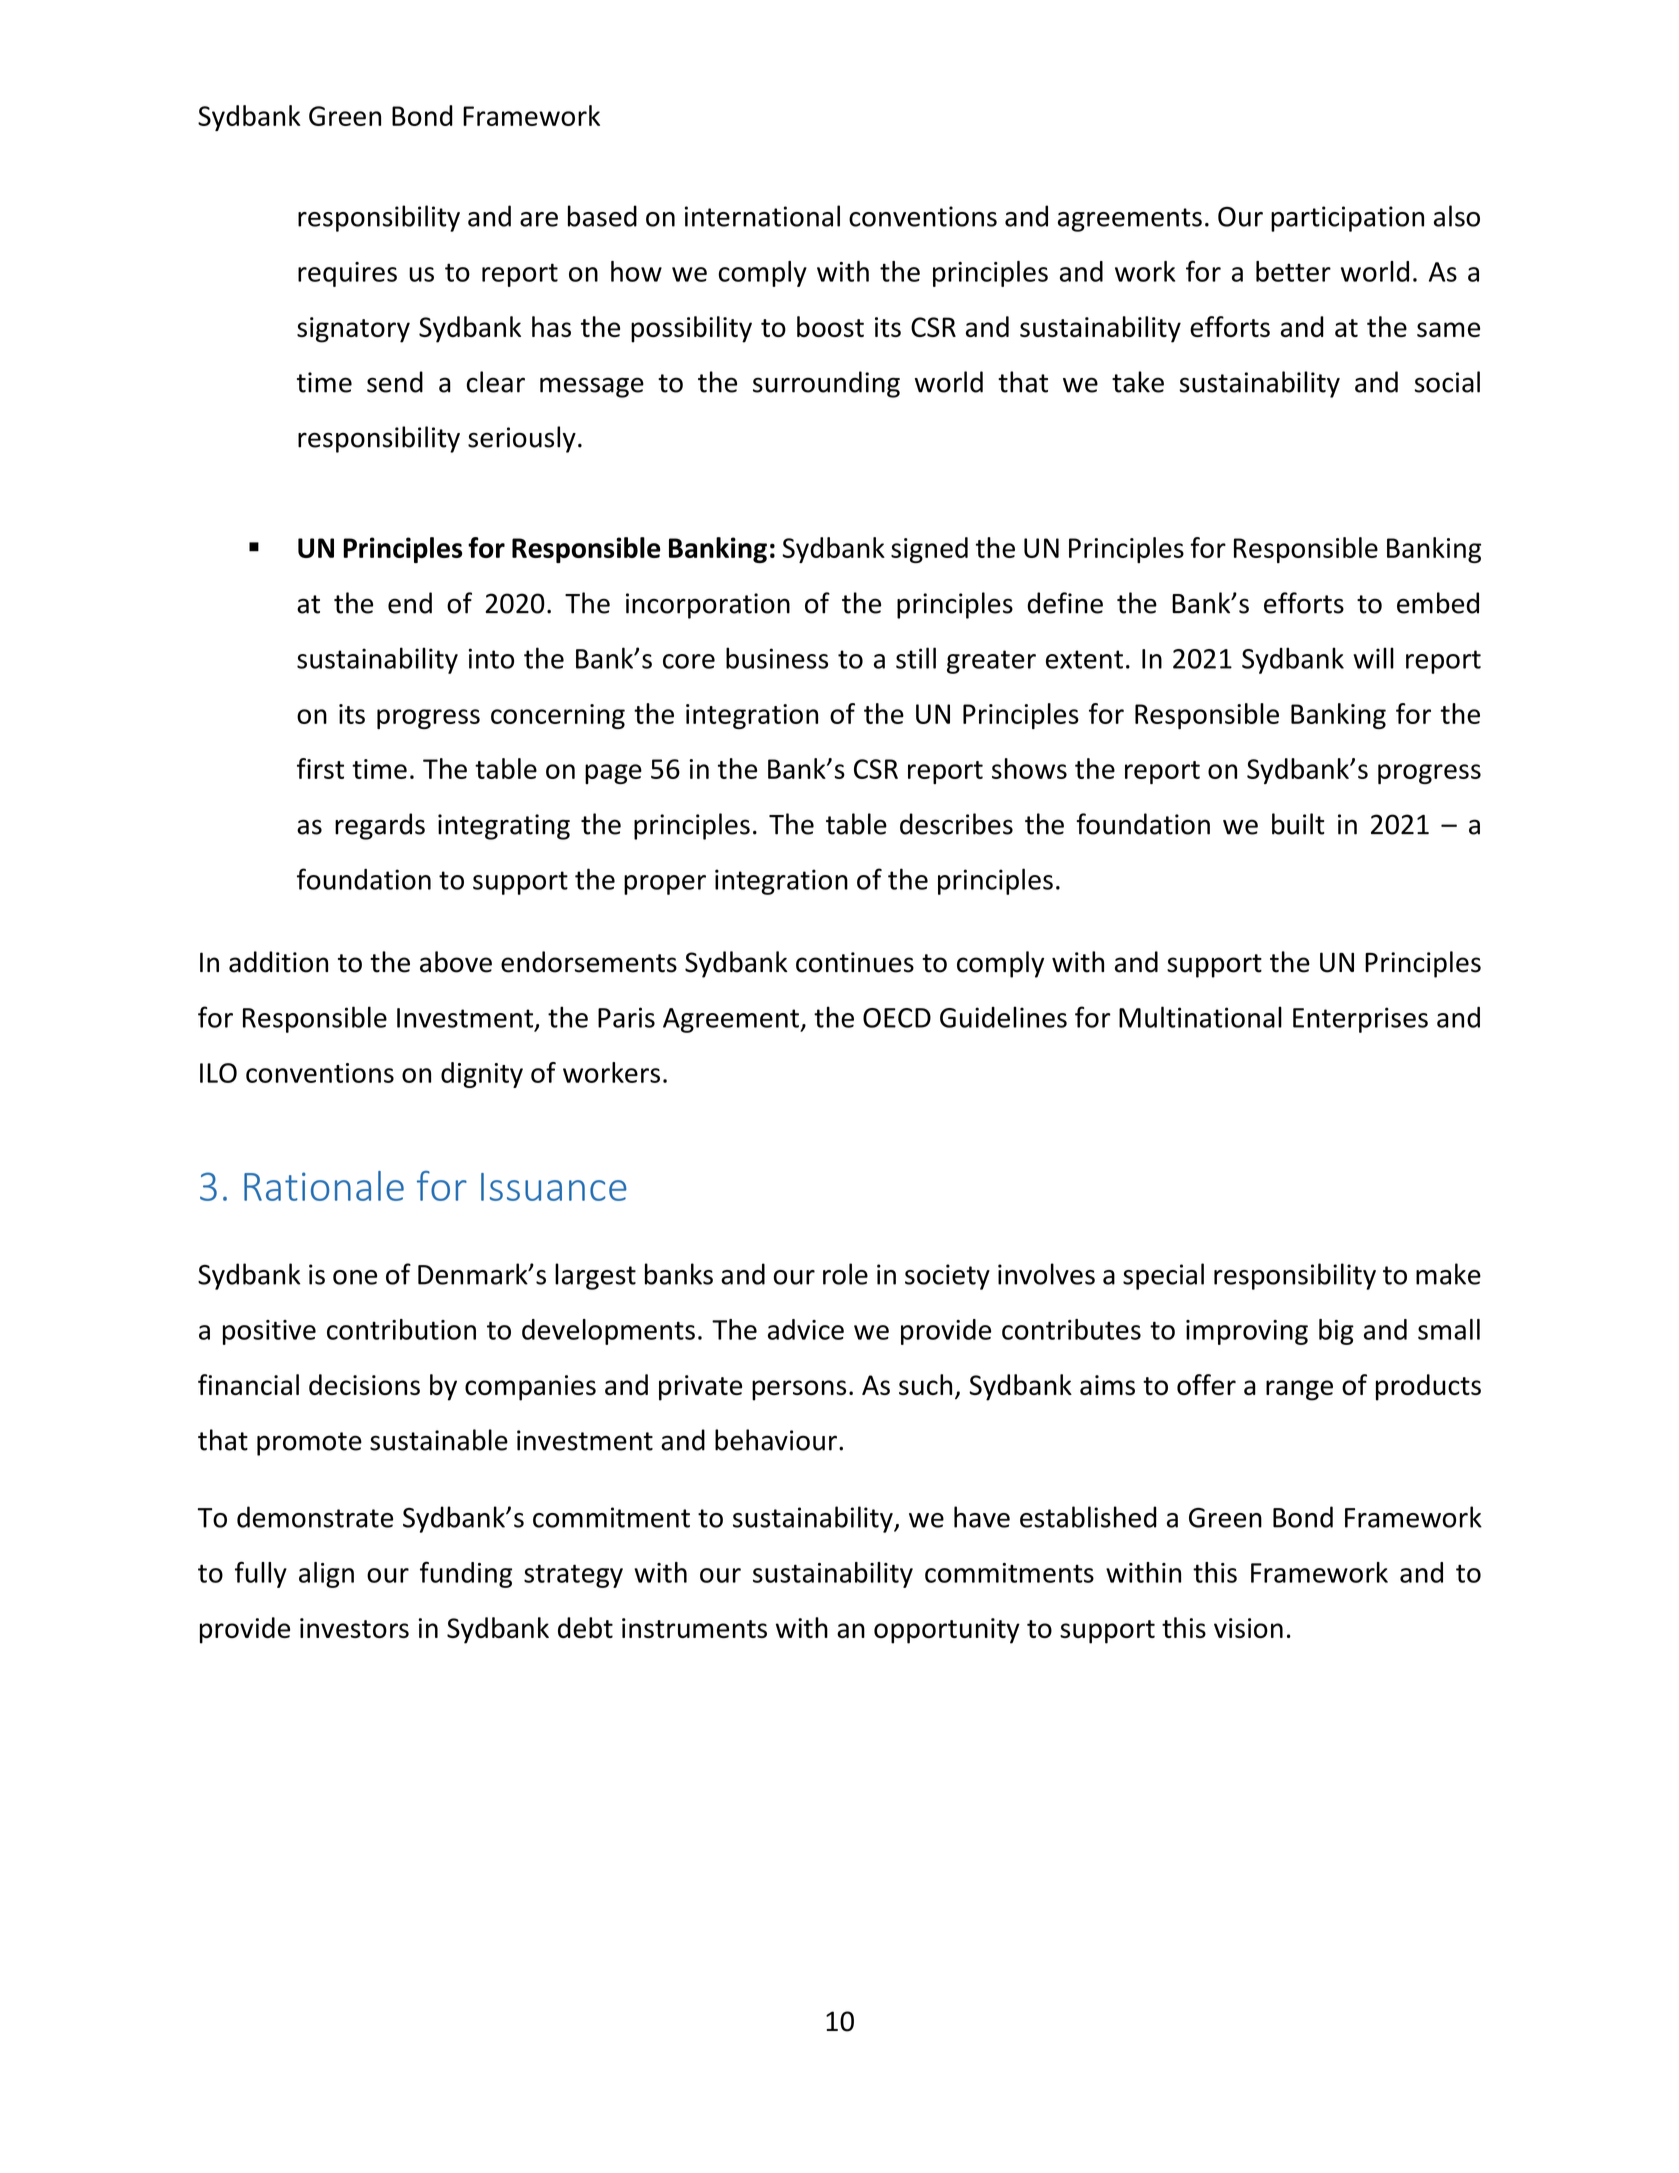 The width and height of the screenshot is (1679, 2173). I want to click on opportunity, so click(947, 1631).
